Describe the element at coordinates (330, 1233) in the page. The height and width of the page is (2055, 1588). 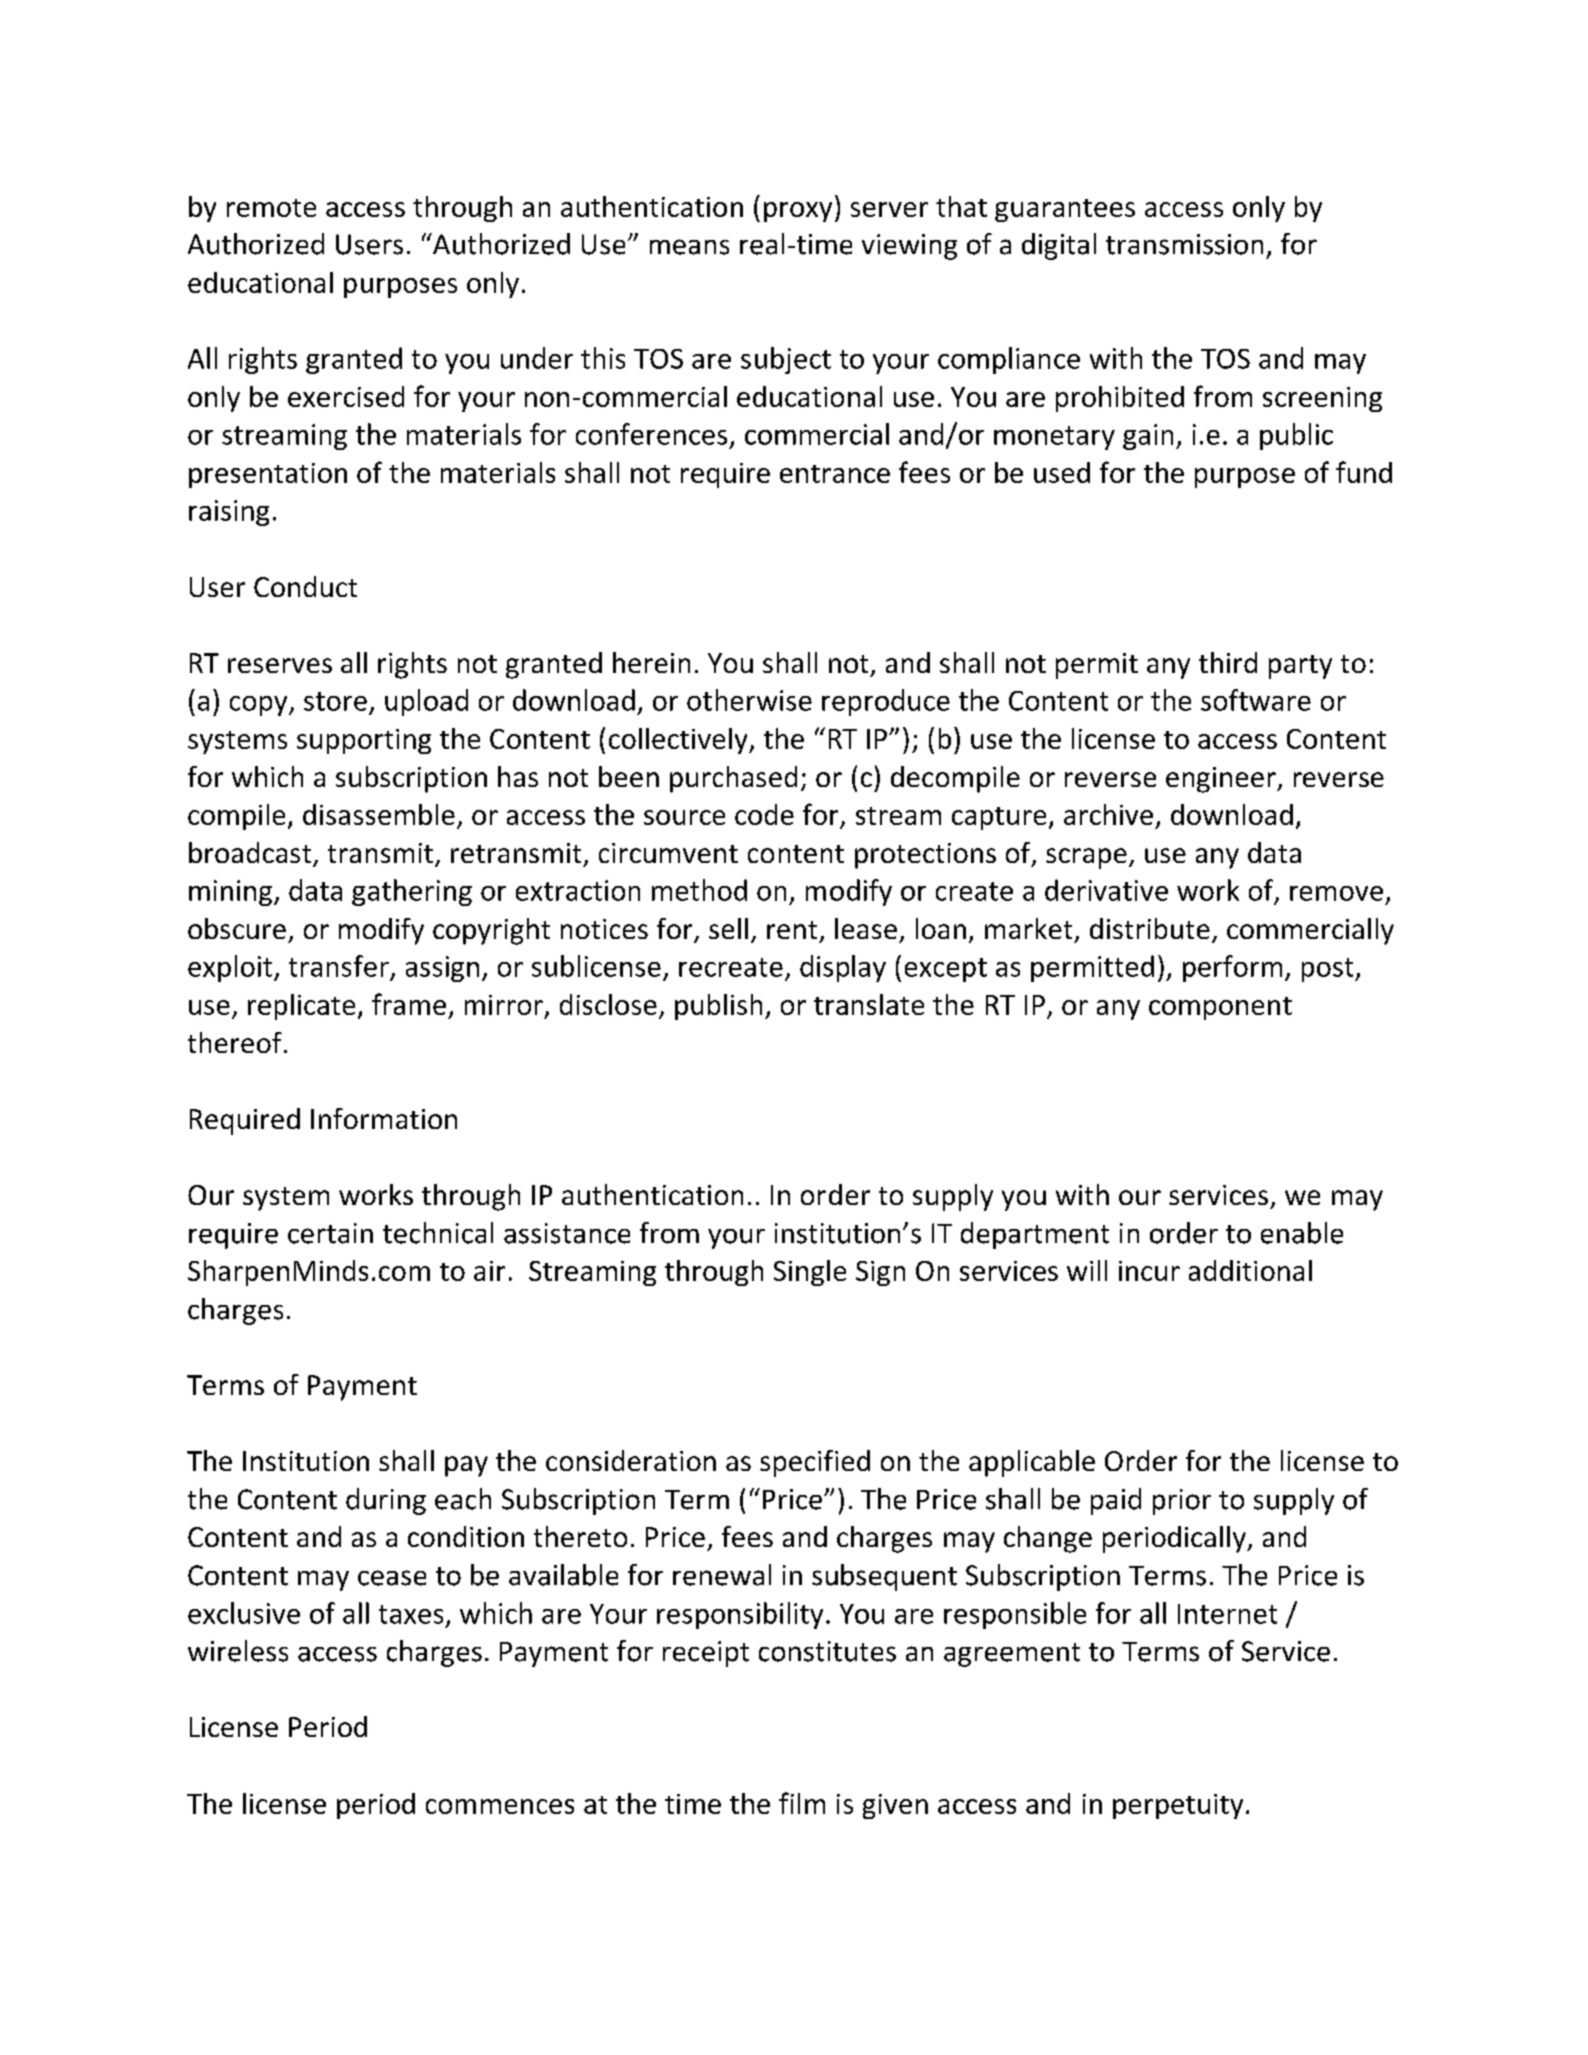
I see `certain` at that location.
